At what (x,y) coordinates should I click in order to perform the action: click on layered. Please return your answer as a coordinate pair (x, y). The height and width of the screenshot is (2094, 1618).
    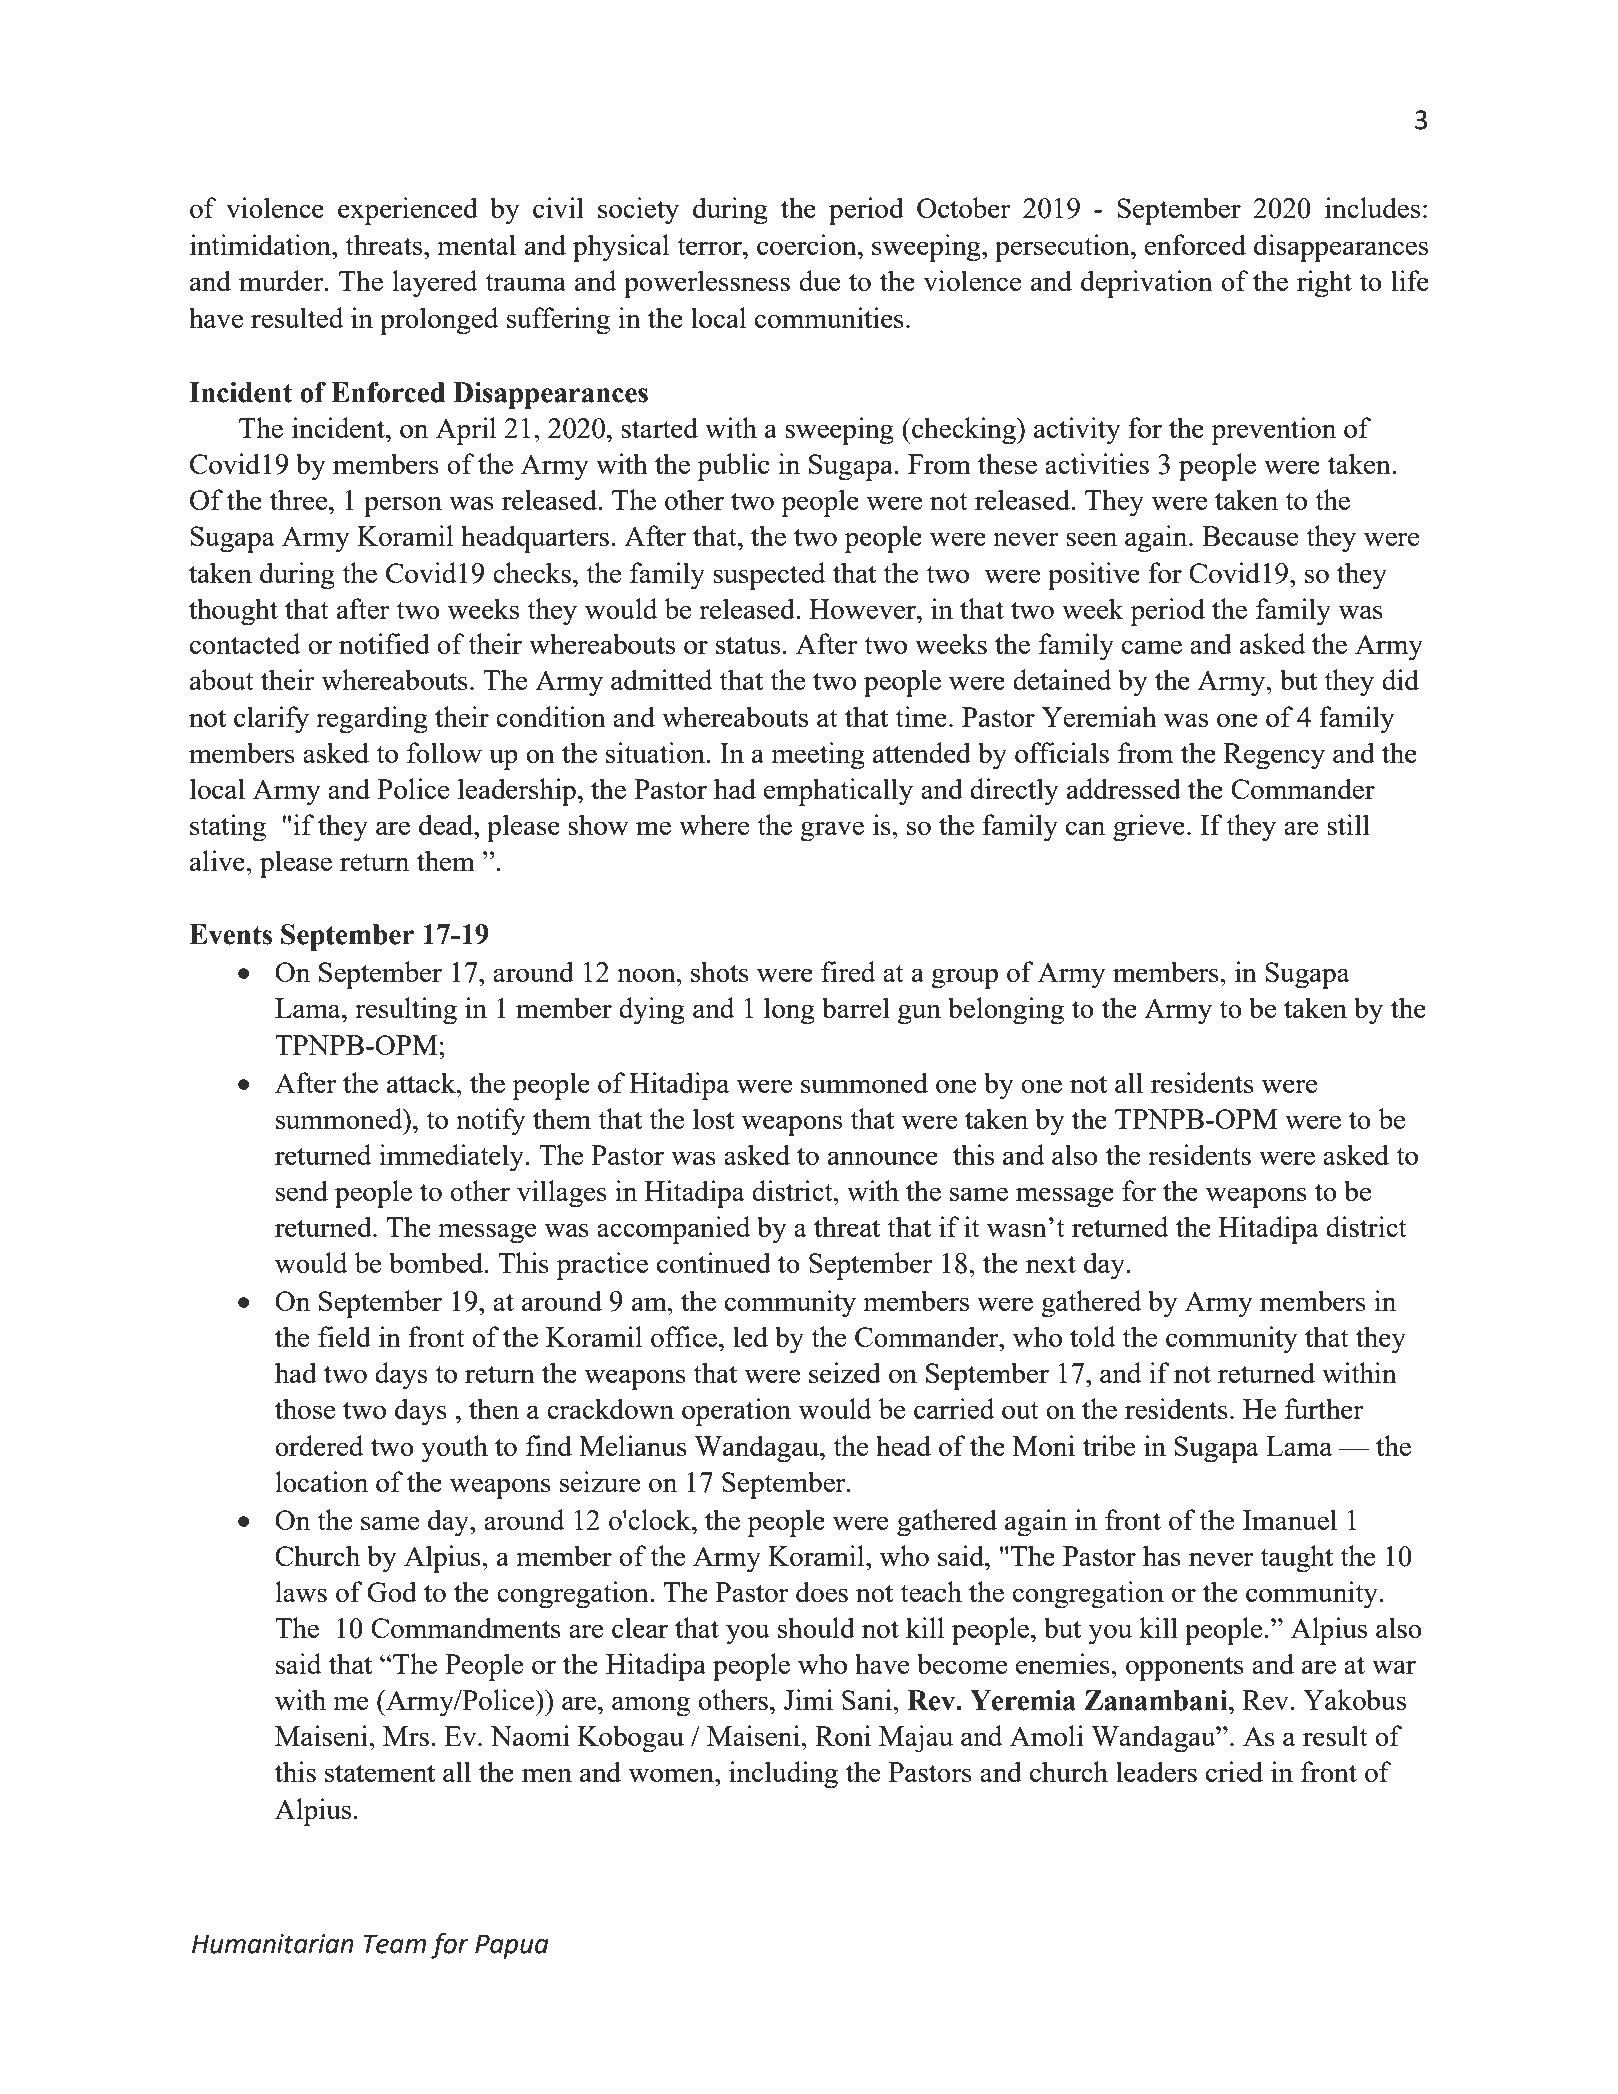
    Looking at the image, I should click on (434, 284).
